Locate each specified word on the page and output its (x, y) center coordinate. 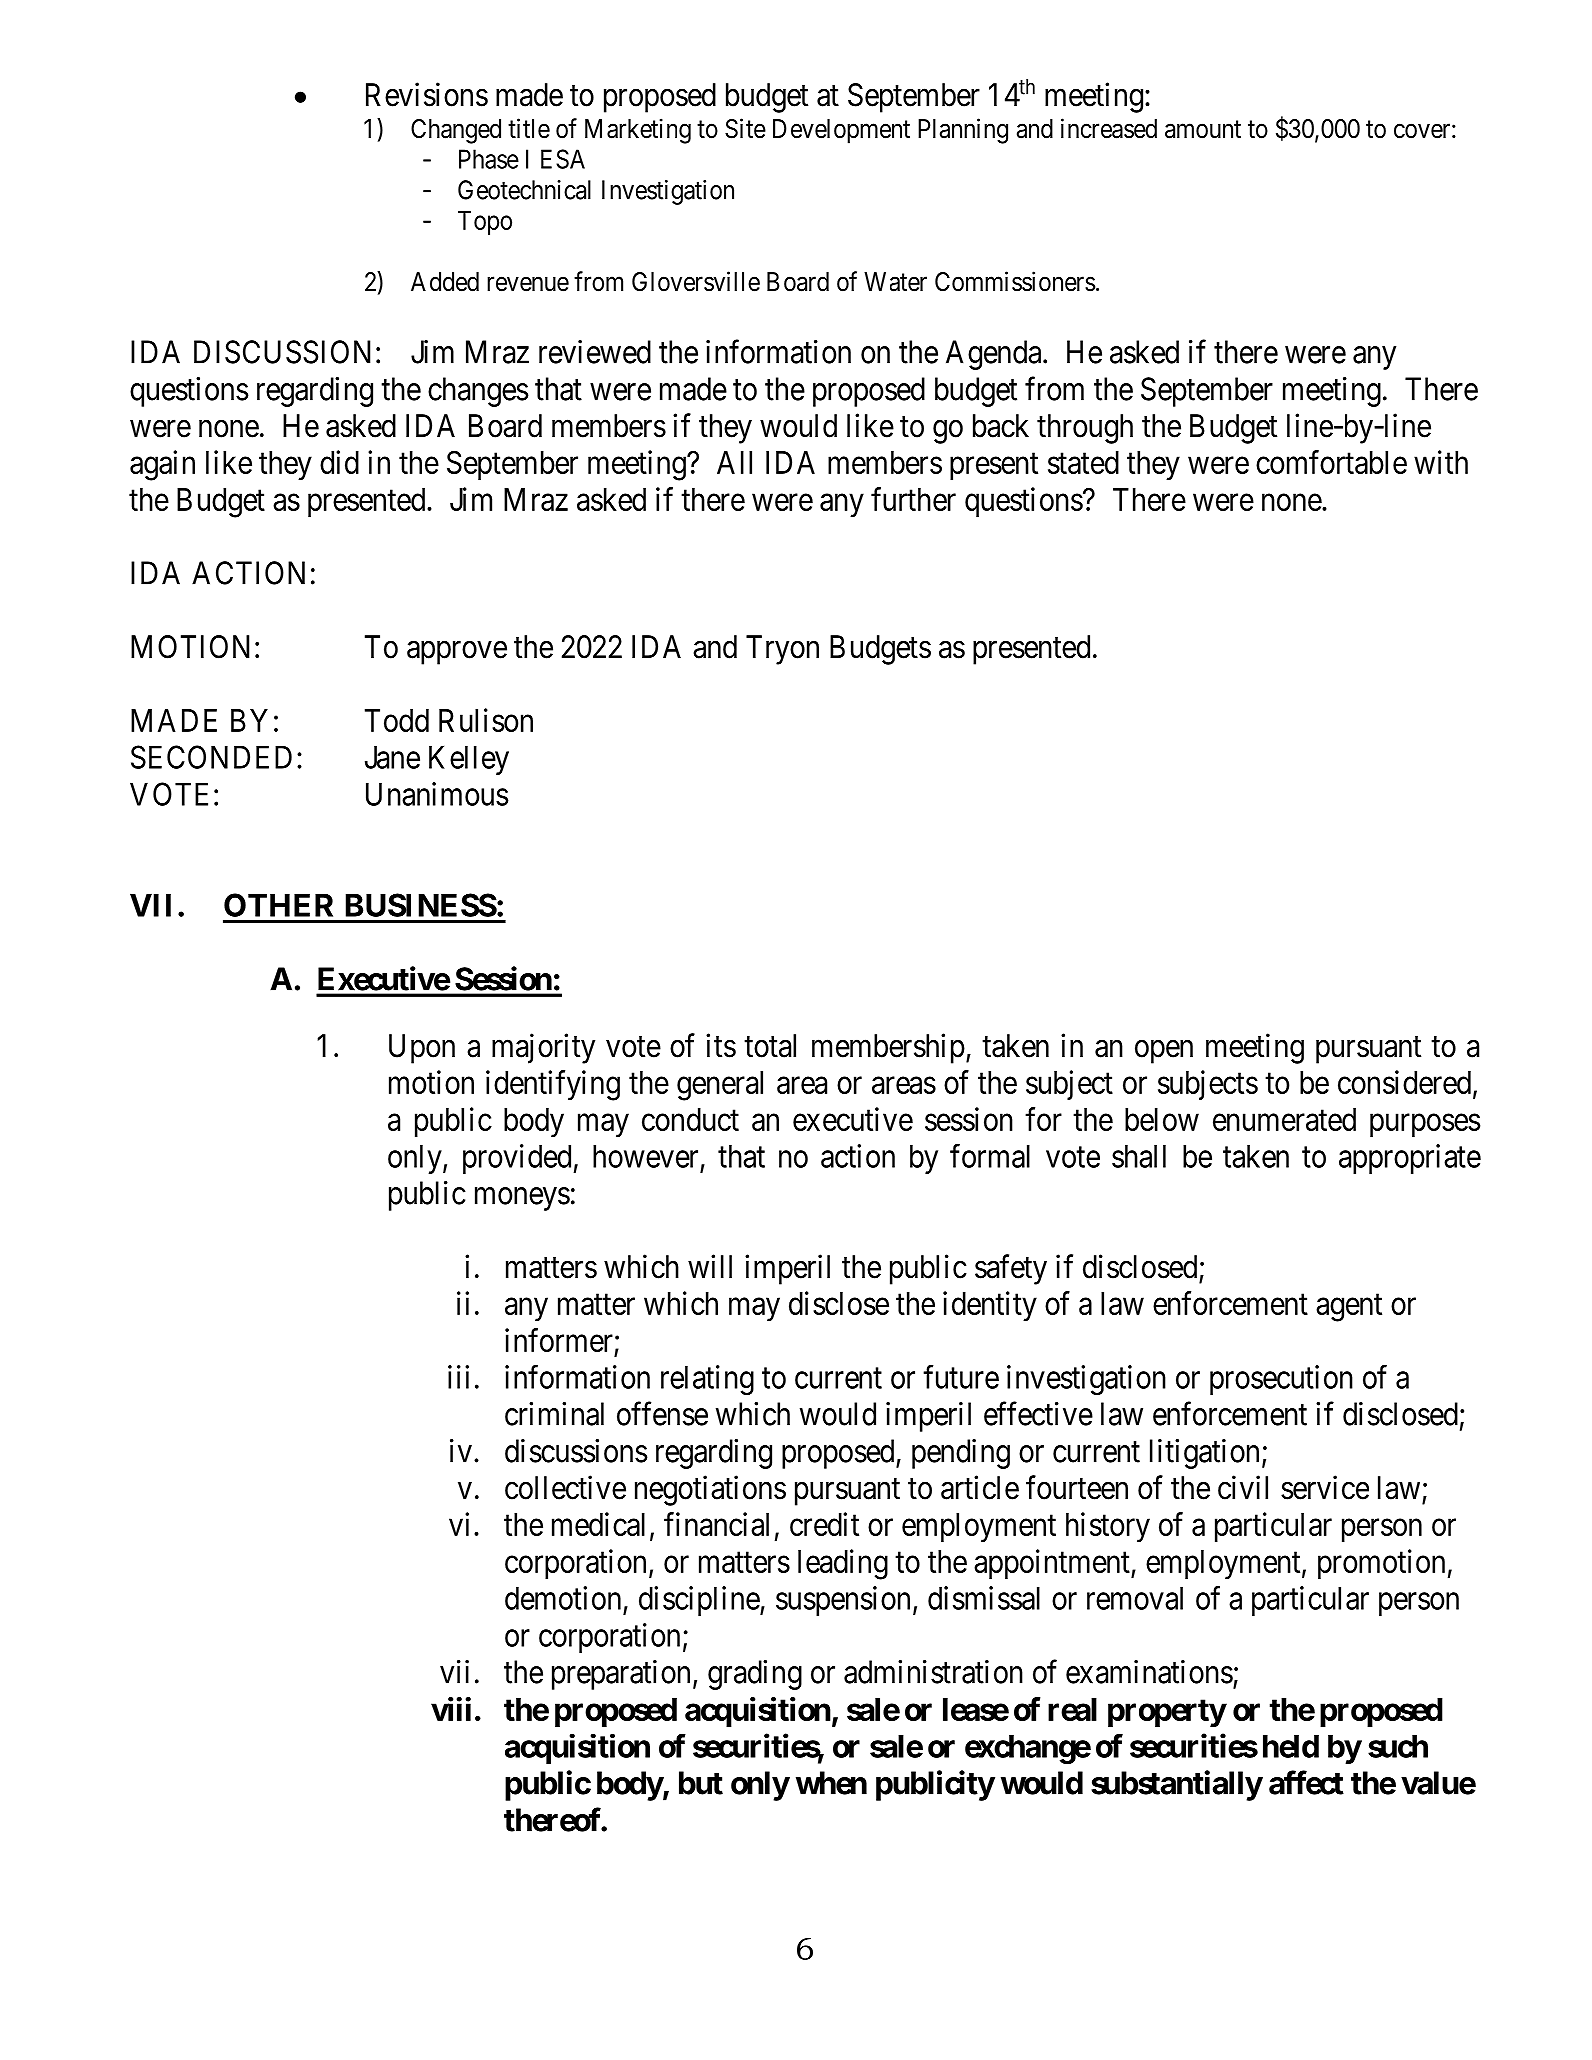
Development (841, 131)
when (831, 1783)
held (1291, 1746)
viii (451, 1709)
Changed (456, 131)
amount (1203, 129)
